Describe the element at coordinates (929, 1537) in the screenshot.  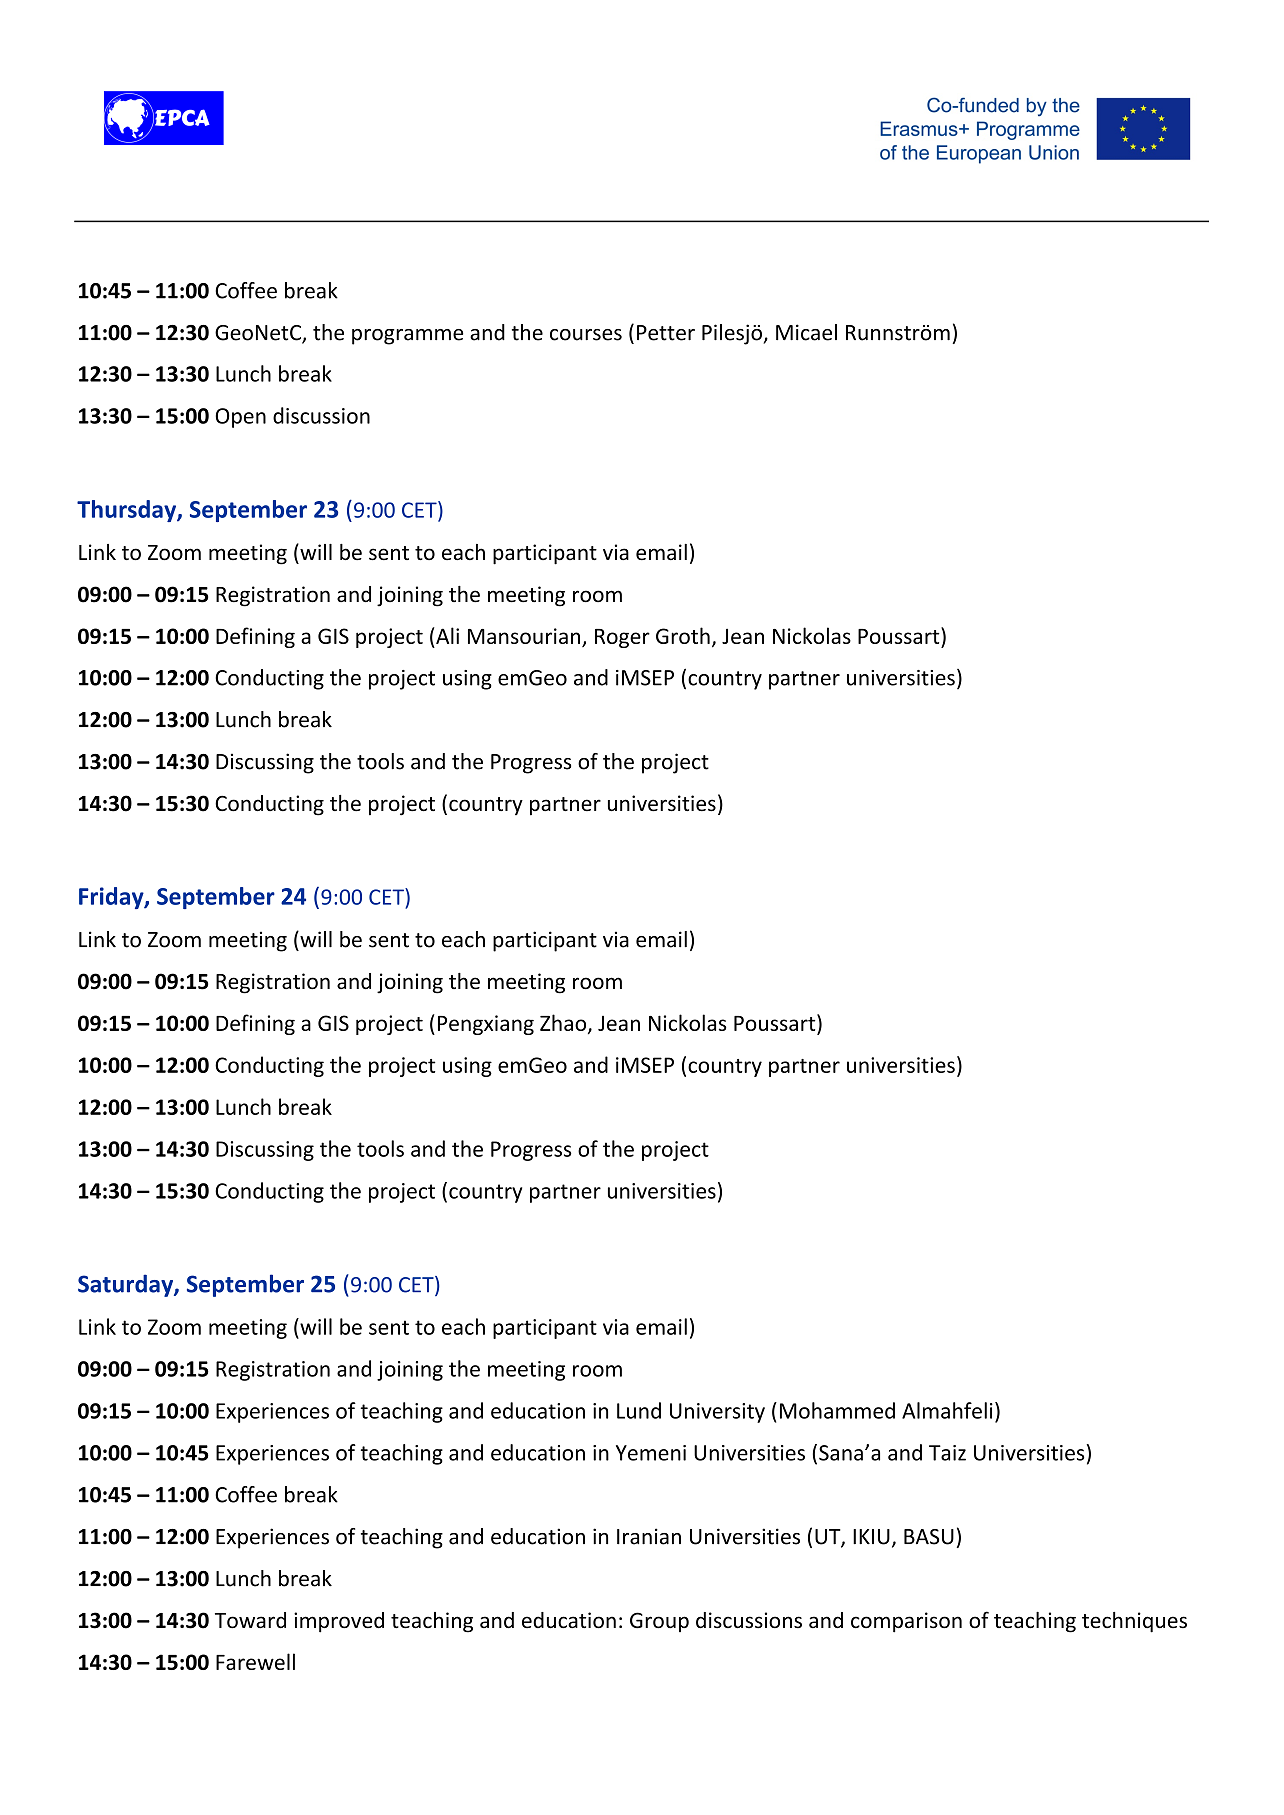
I see `BASU` at that location.
